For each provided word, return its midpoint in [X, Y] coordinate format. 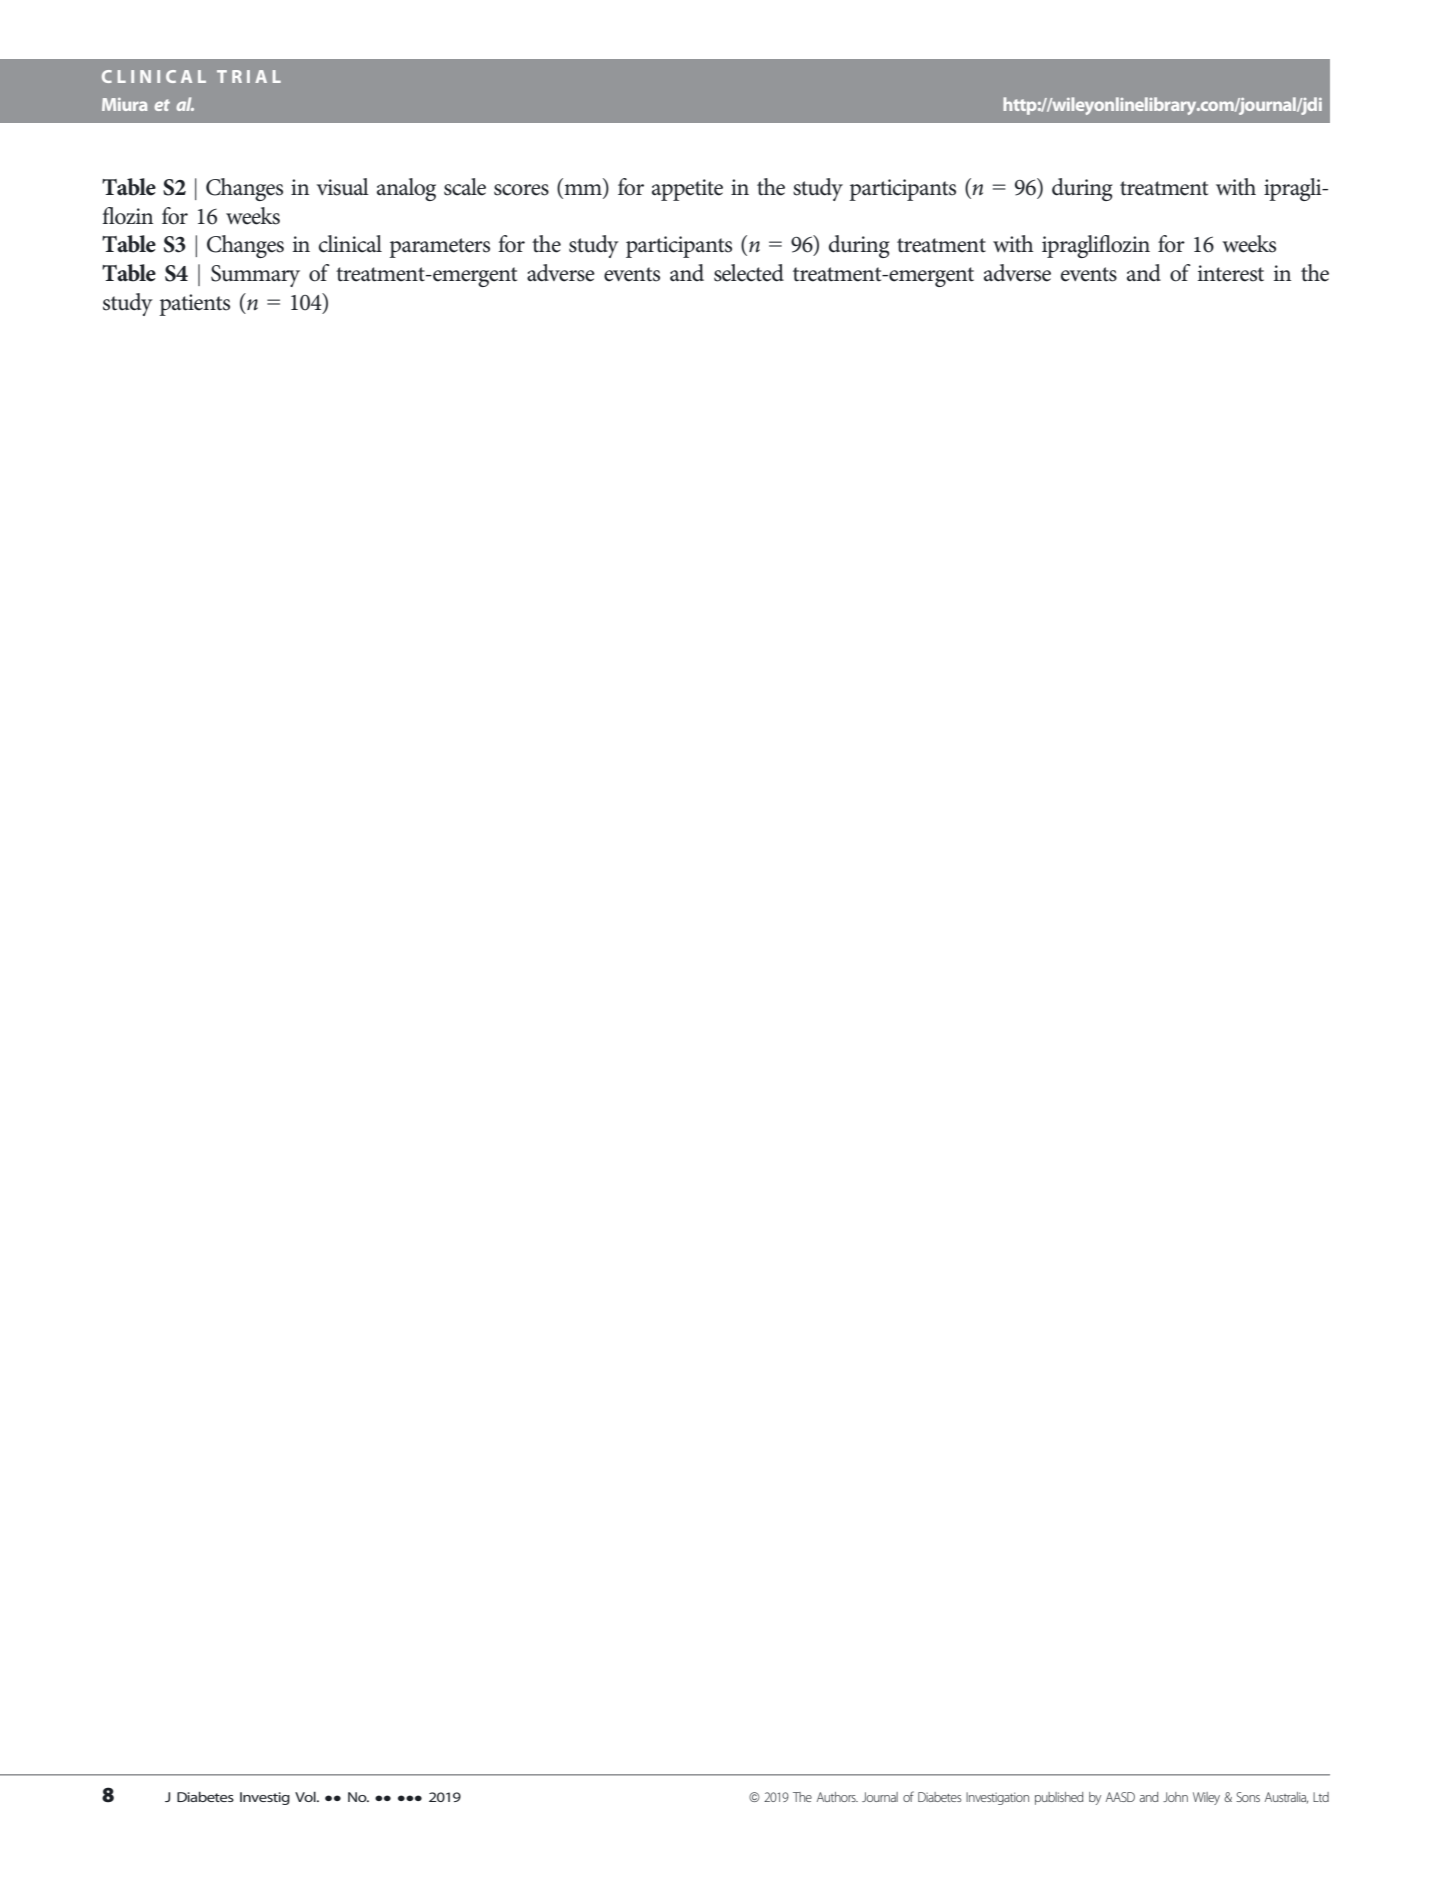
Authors [837, 1797]
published [1059, 1798]
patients [194, 305]
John [1175, 1797]
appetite [687, 190]
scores [521, 190]
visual [343, 187]
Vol [306, 1796]
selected [749, 273]
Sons [1248, 1797]
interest [1231, 273]
